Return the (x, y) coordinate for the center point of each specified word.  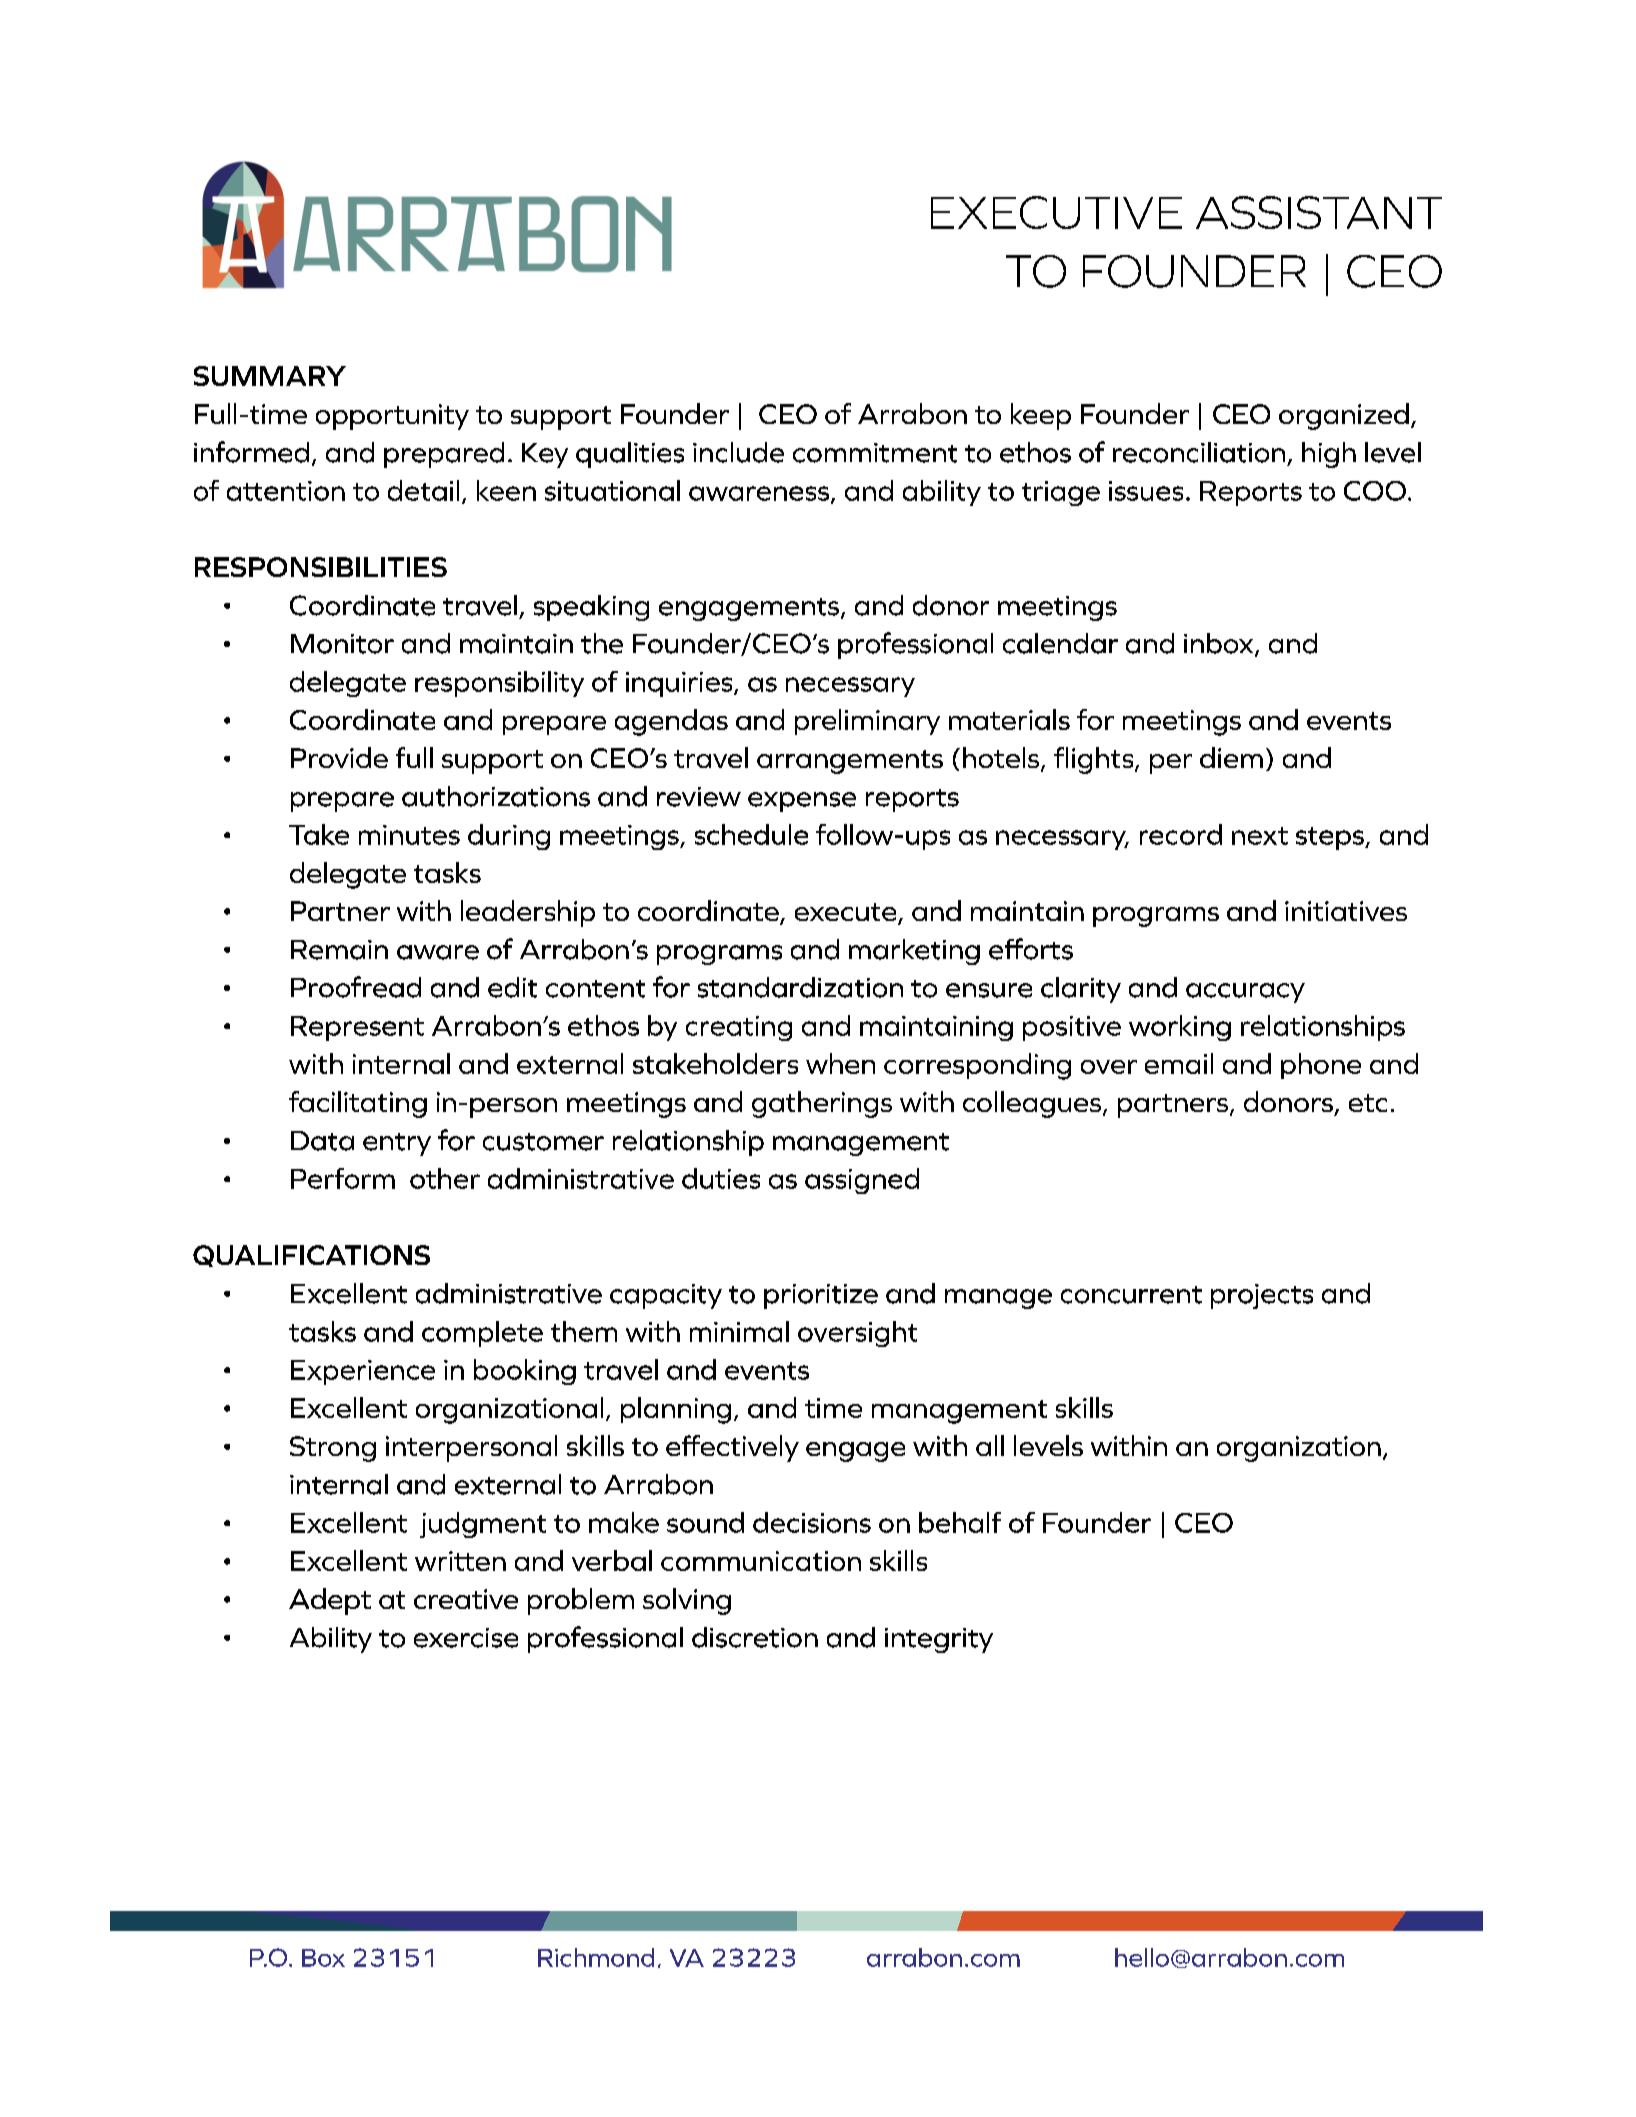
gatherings (822, 1104)
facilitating (358, 1104)
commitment (875, 453)
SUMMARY (270, 376)
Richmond (596, 1957)
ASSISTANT (1319, 212)
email (1179, 1063)
